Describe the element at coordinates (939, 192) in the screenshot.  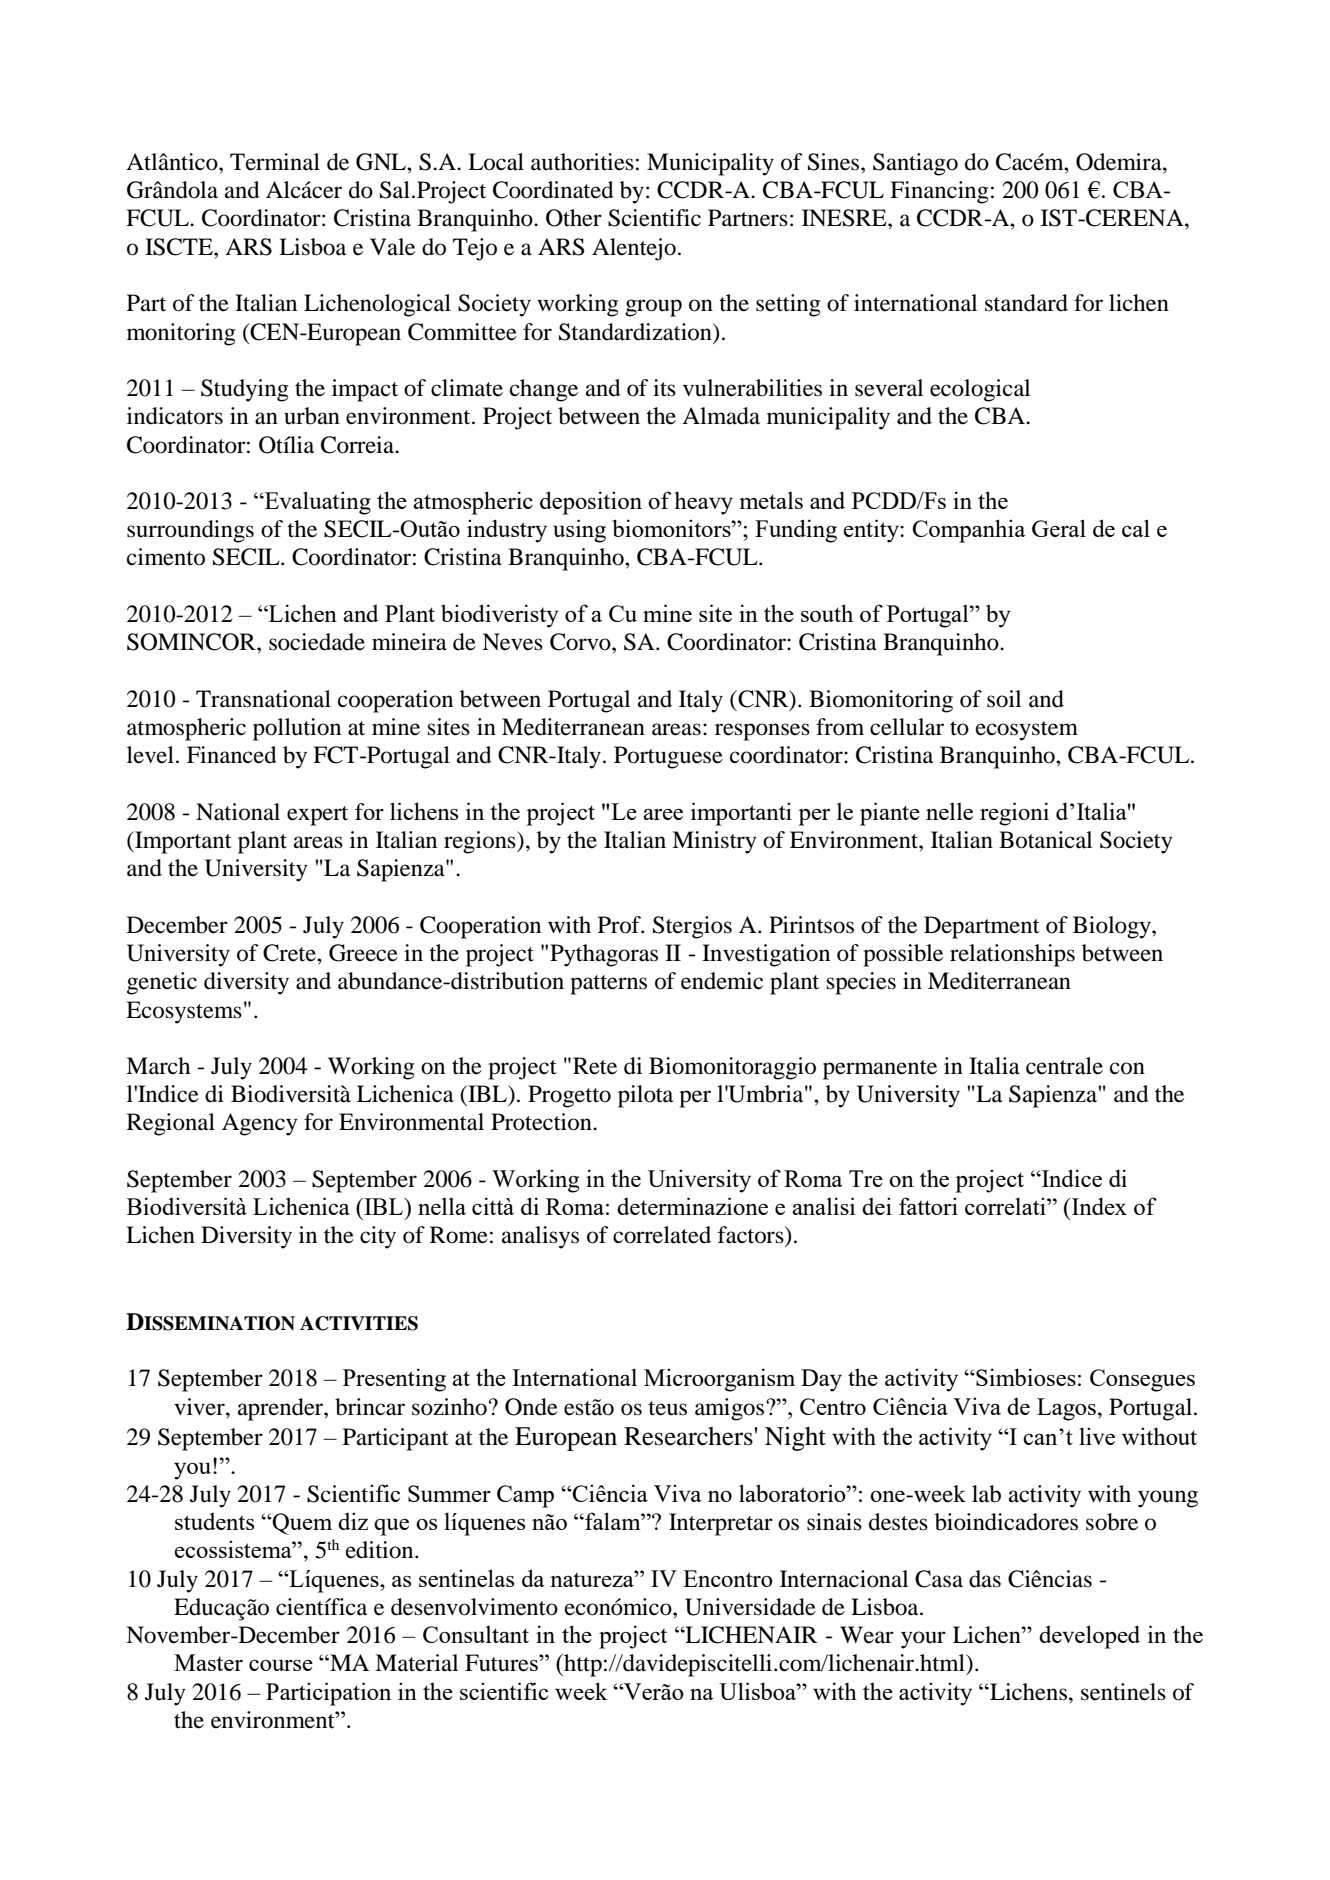
I see `Financing` at that location.
